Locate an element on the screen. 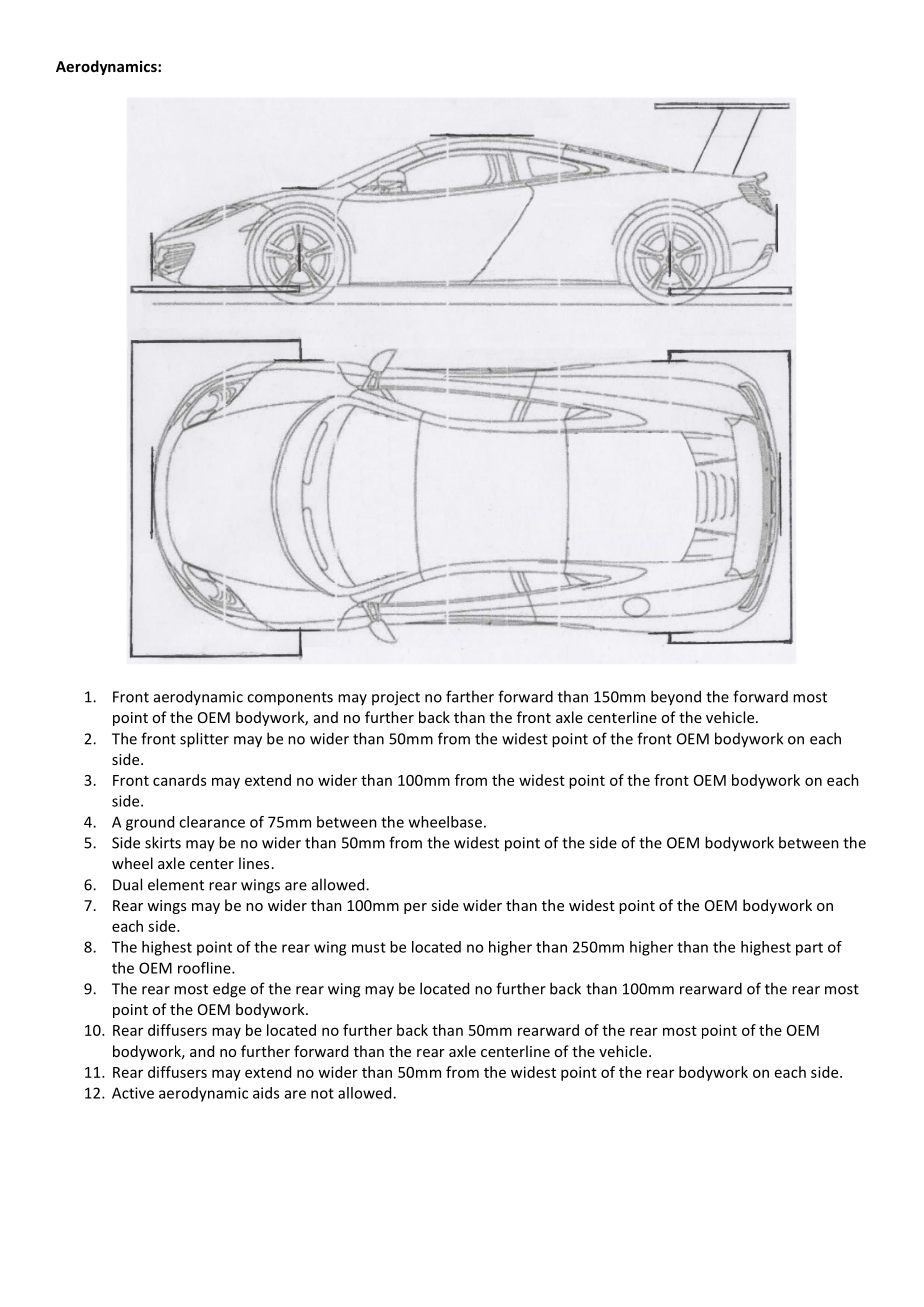 This screenshot has height=1307, width=924. element is located at coordinates (176, 884).
